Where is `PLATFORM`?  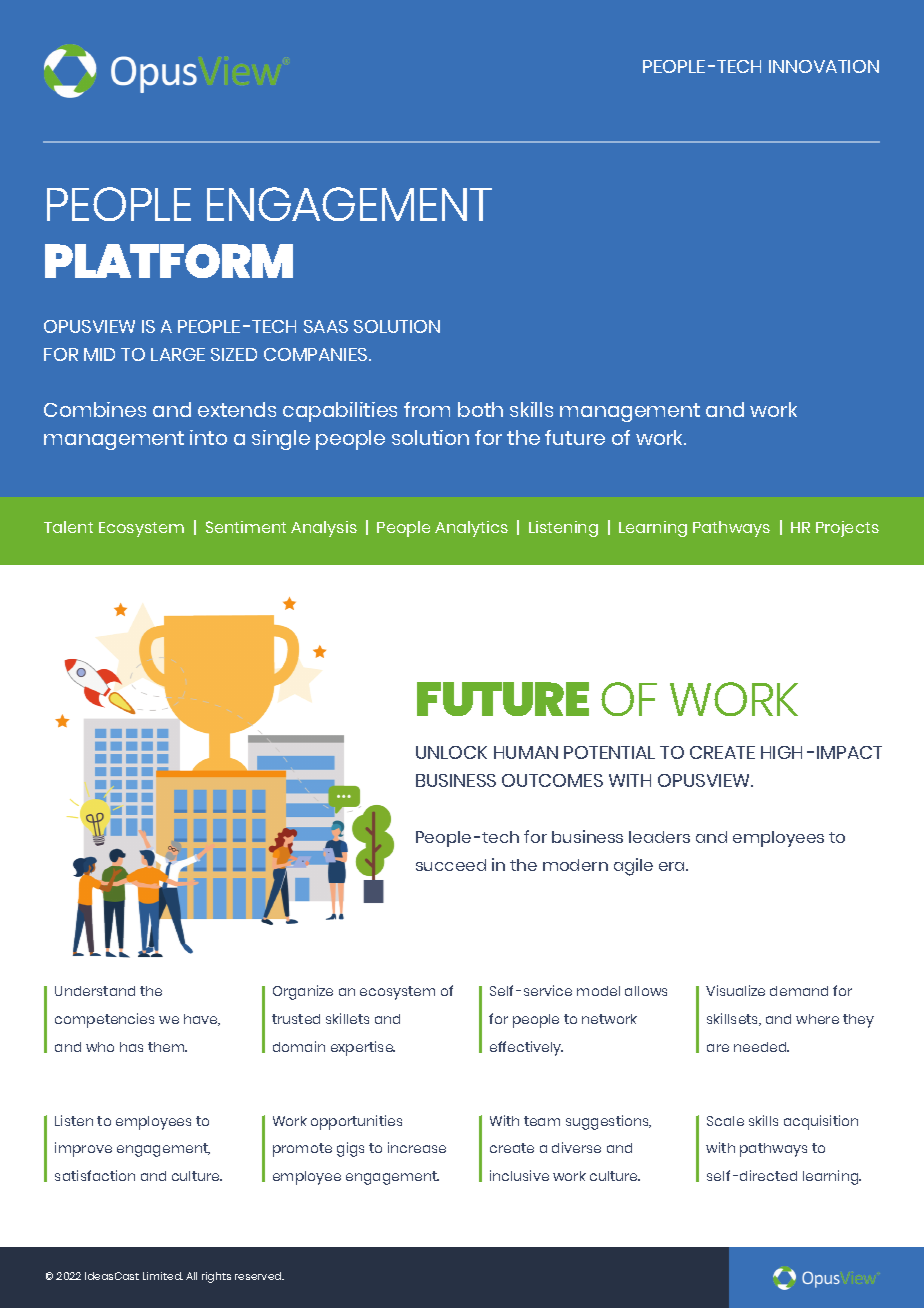 PLATFORM is located at coordinates (169, 261).
